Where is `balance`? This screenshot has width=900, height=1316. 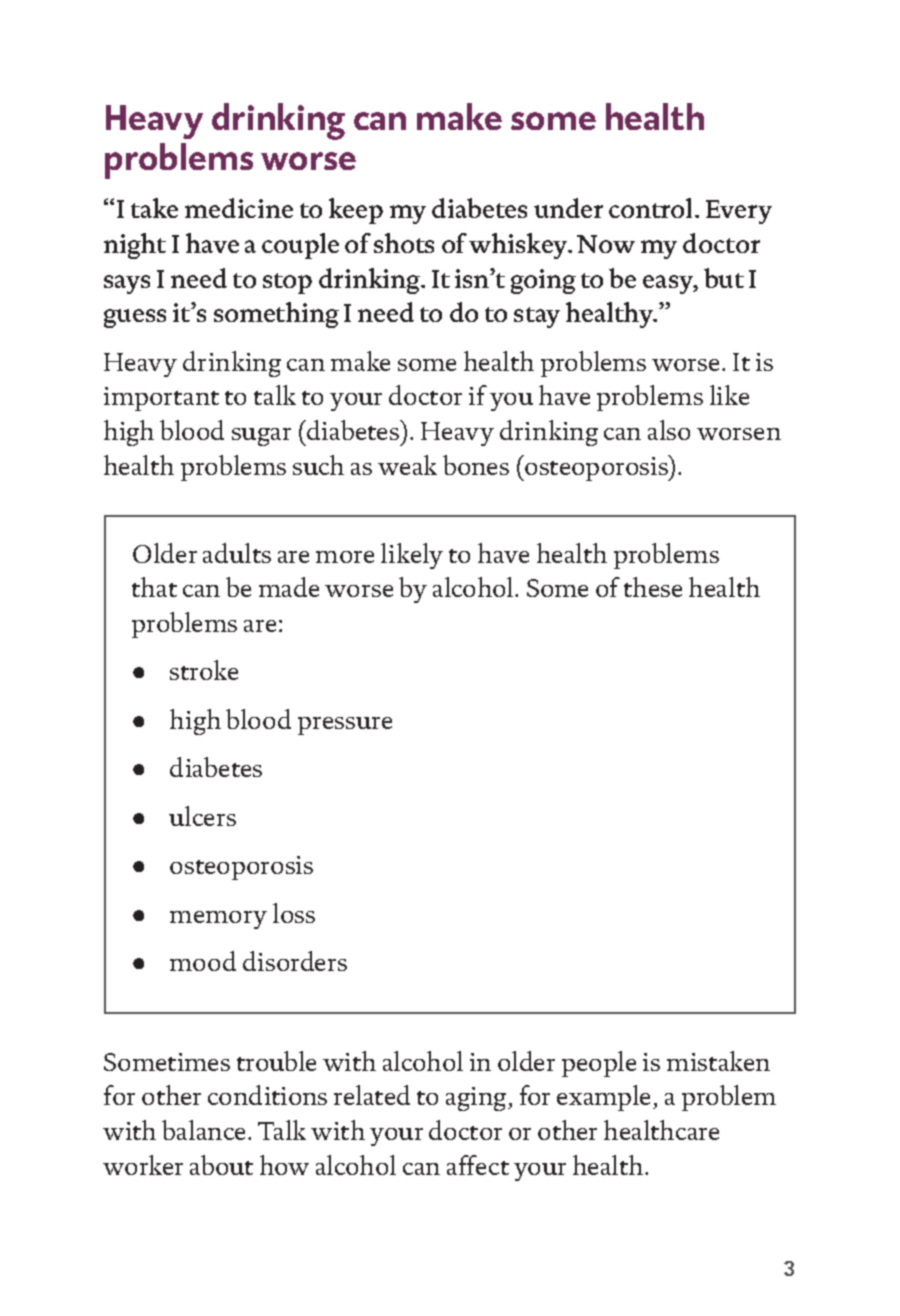 balance is located at coordinates (203, 1130).
